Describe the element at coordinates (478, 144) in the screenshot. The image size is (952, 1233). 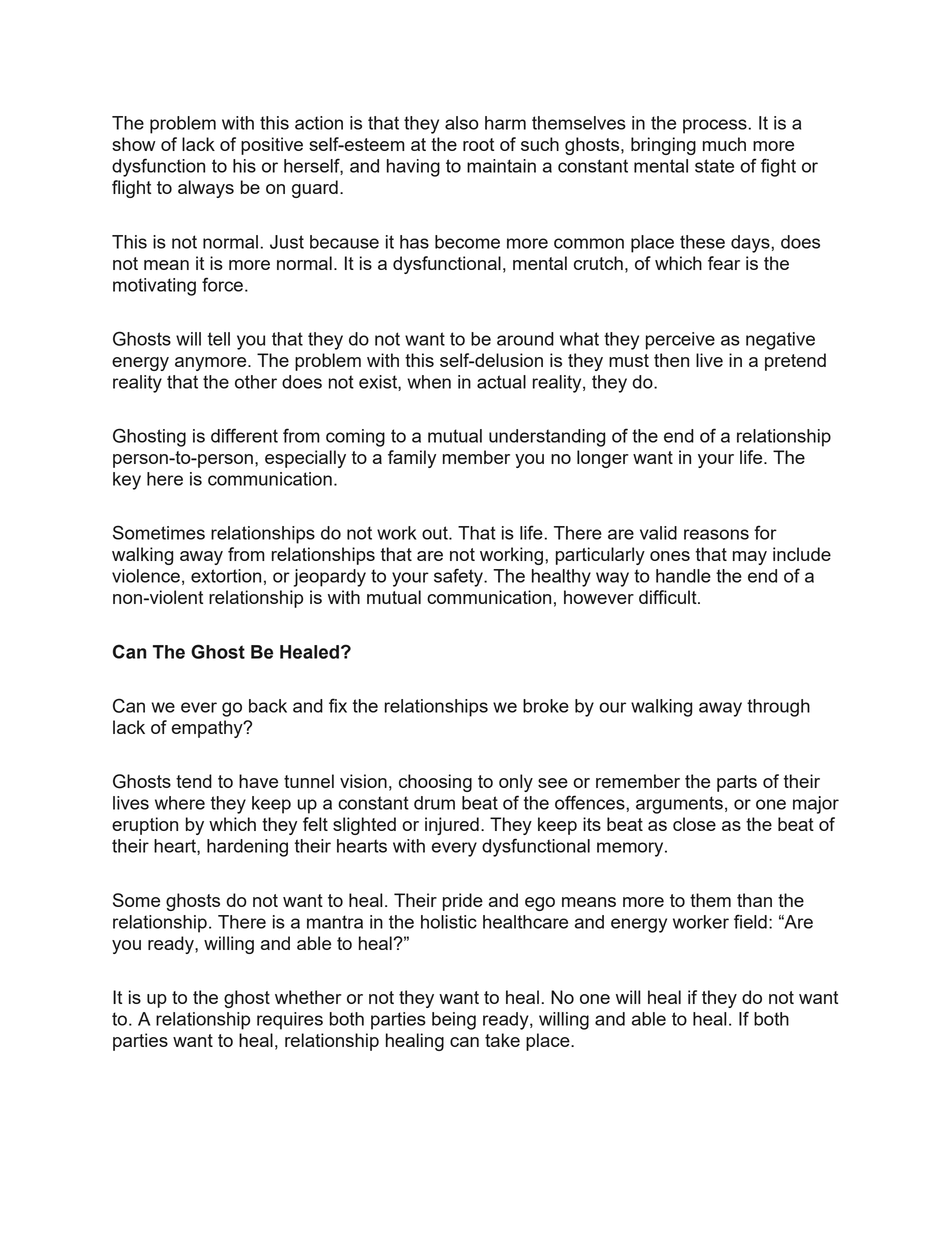
I see `root` at that location.
